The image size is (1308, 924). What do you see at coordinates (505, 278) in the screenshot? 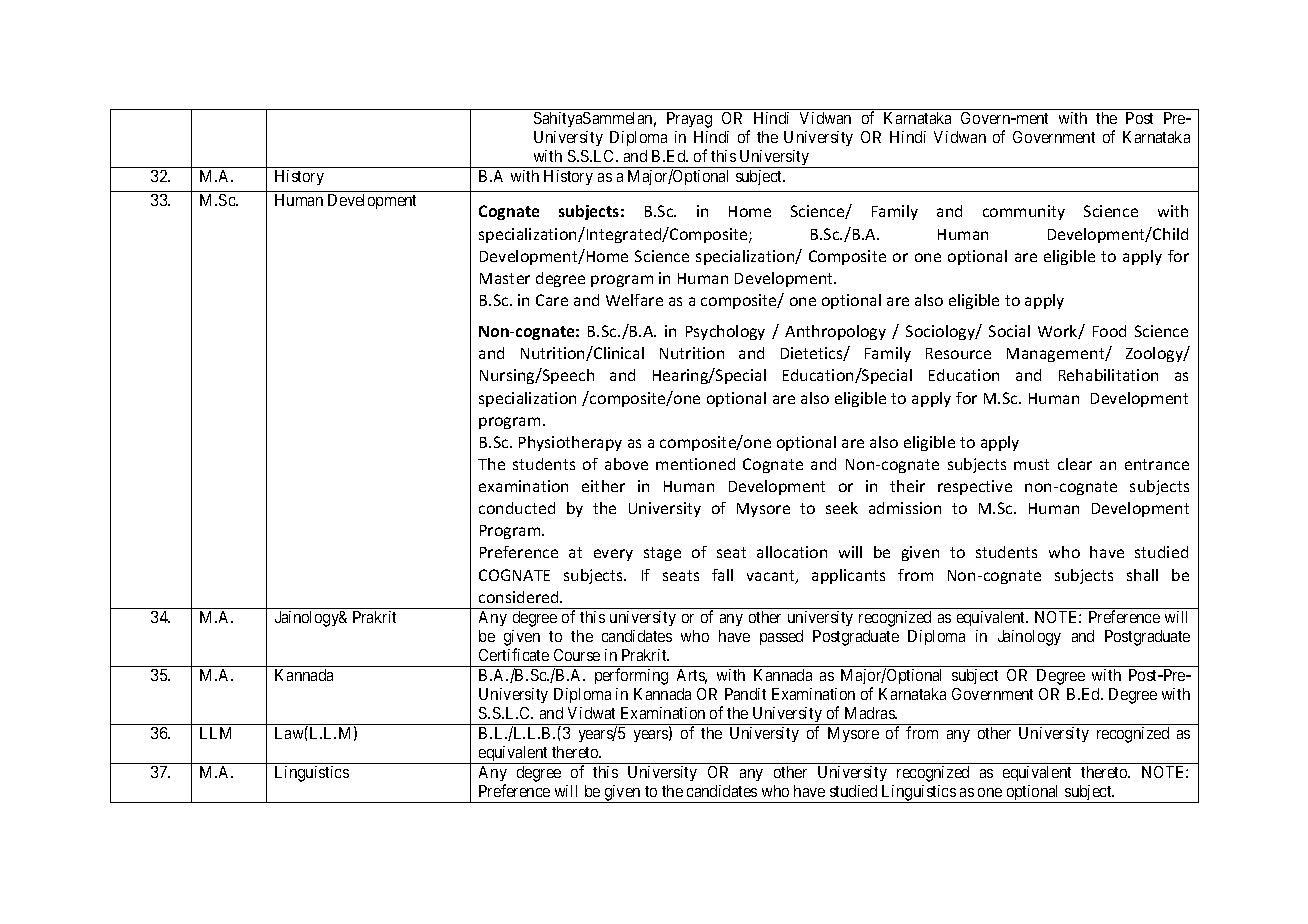
I see `Master` at bounding box center [505, 278].
